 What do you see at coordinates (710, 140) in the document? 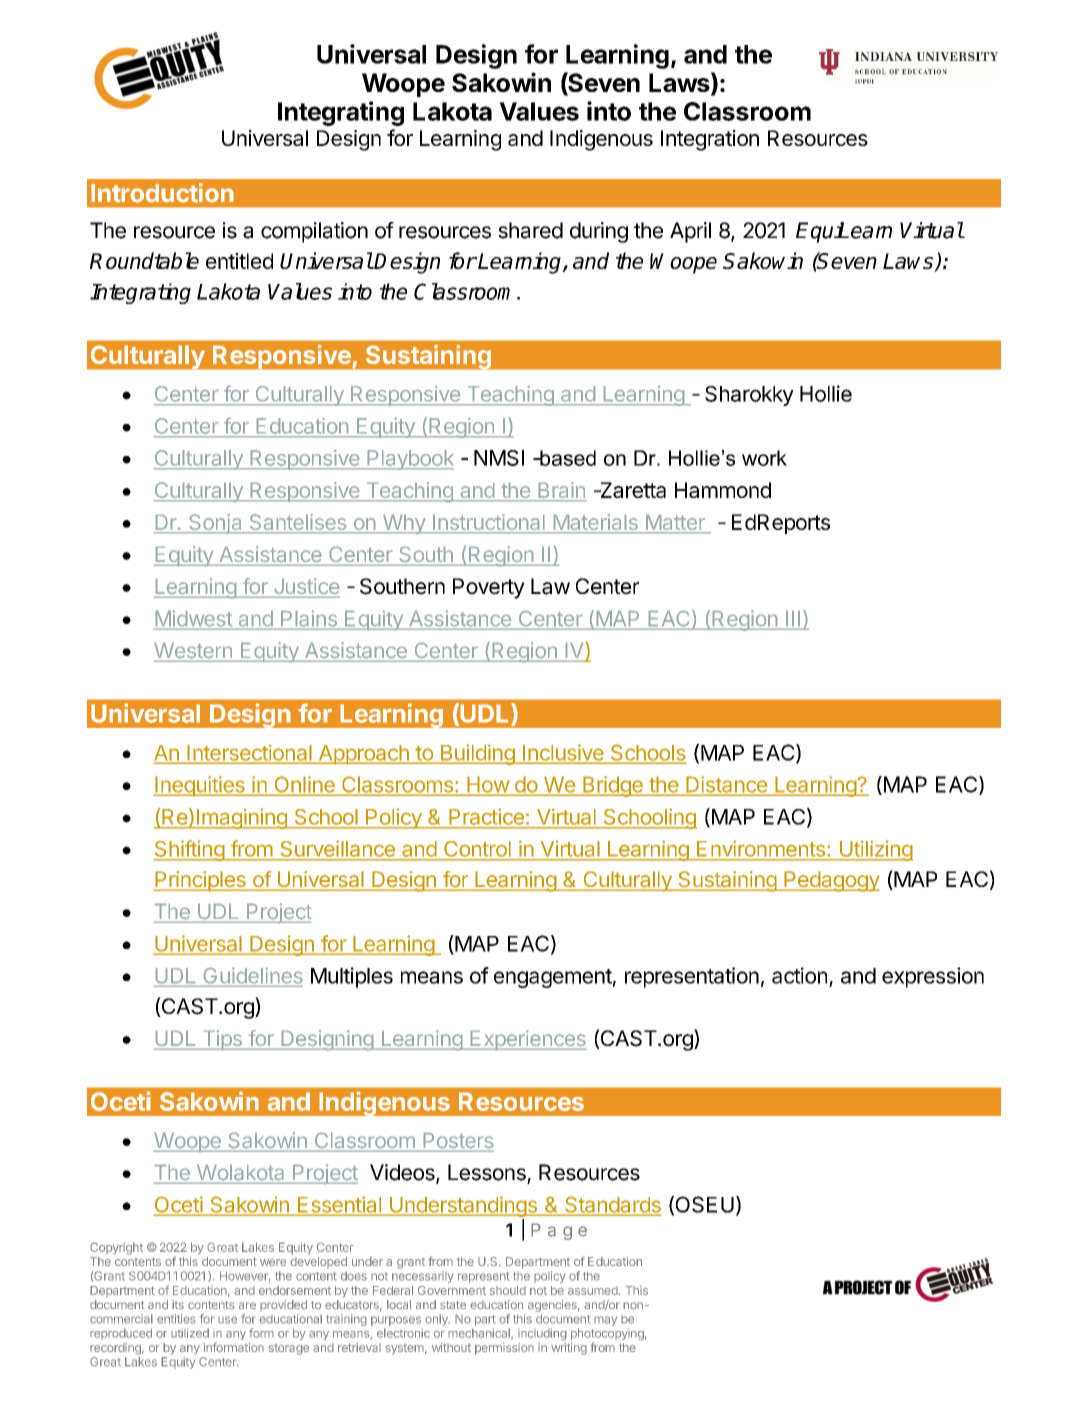
I see `Integration` at bounding box center [710, 140].
